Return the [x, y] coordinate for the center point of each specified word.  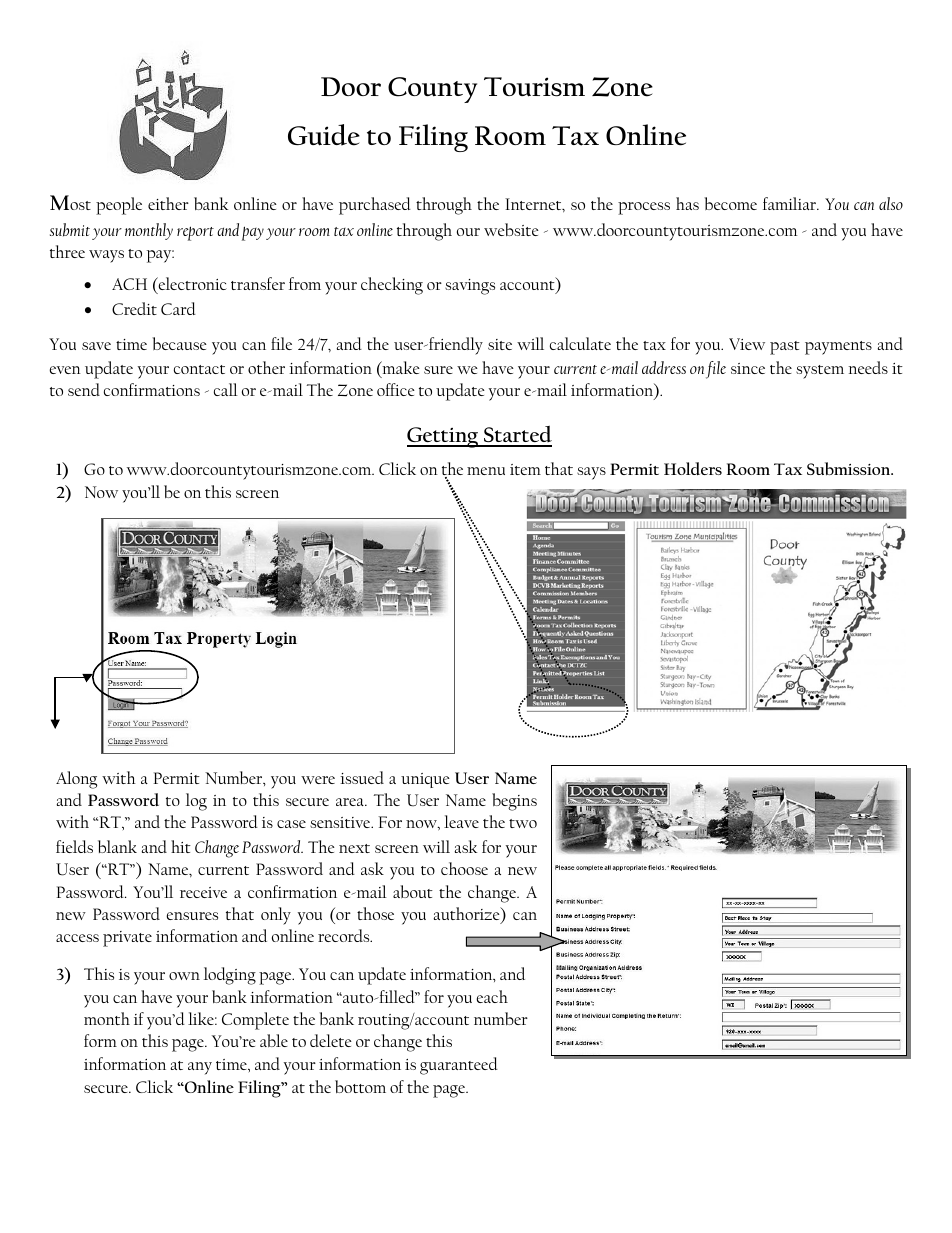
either [168, 203]
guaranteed [459, 1066]
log [196, 802]
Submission [850, 469]
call [226, 389]
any [200, 1068]
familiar [791, 203]
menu [486, 471]
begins [514, 802]
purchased [375, 206]
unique [425, 780]
